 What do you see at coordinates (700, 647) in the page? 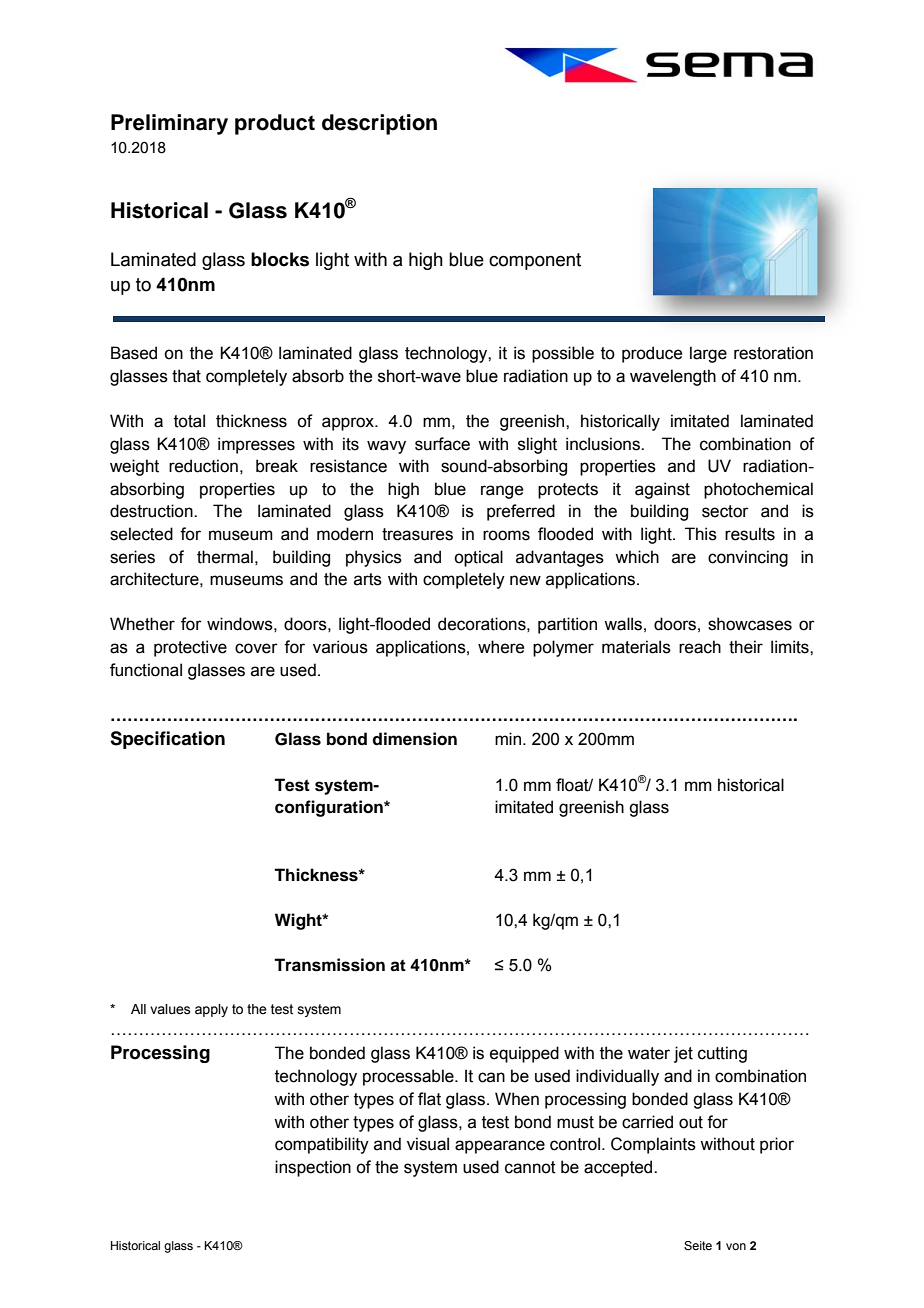
I see `reach` at bounding box center [700, 647].
